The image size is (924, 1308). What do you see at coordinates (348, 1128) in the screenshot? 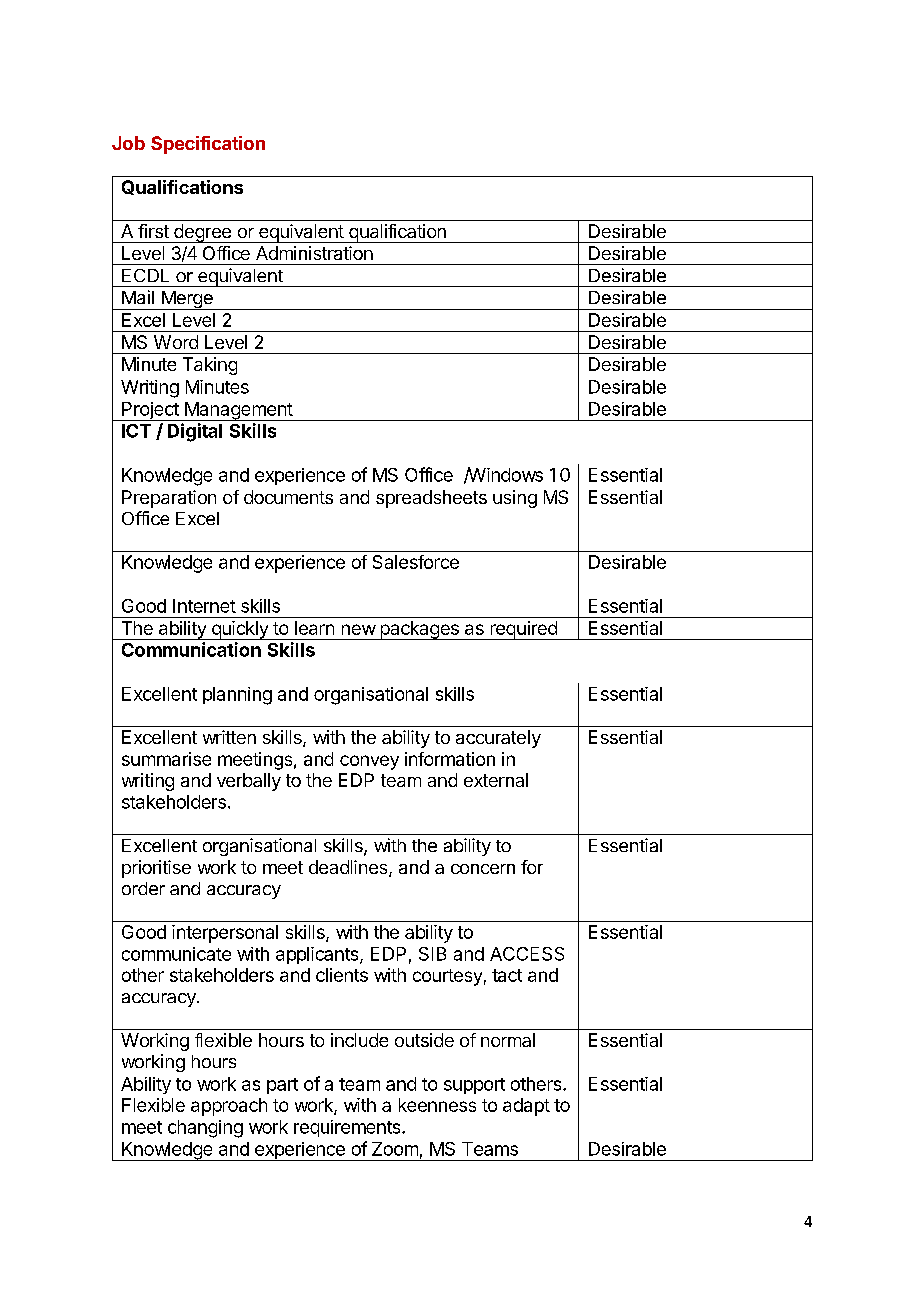
I see `requirements` at bounding box center [348, 1128].
